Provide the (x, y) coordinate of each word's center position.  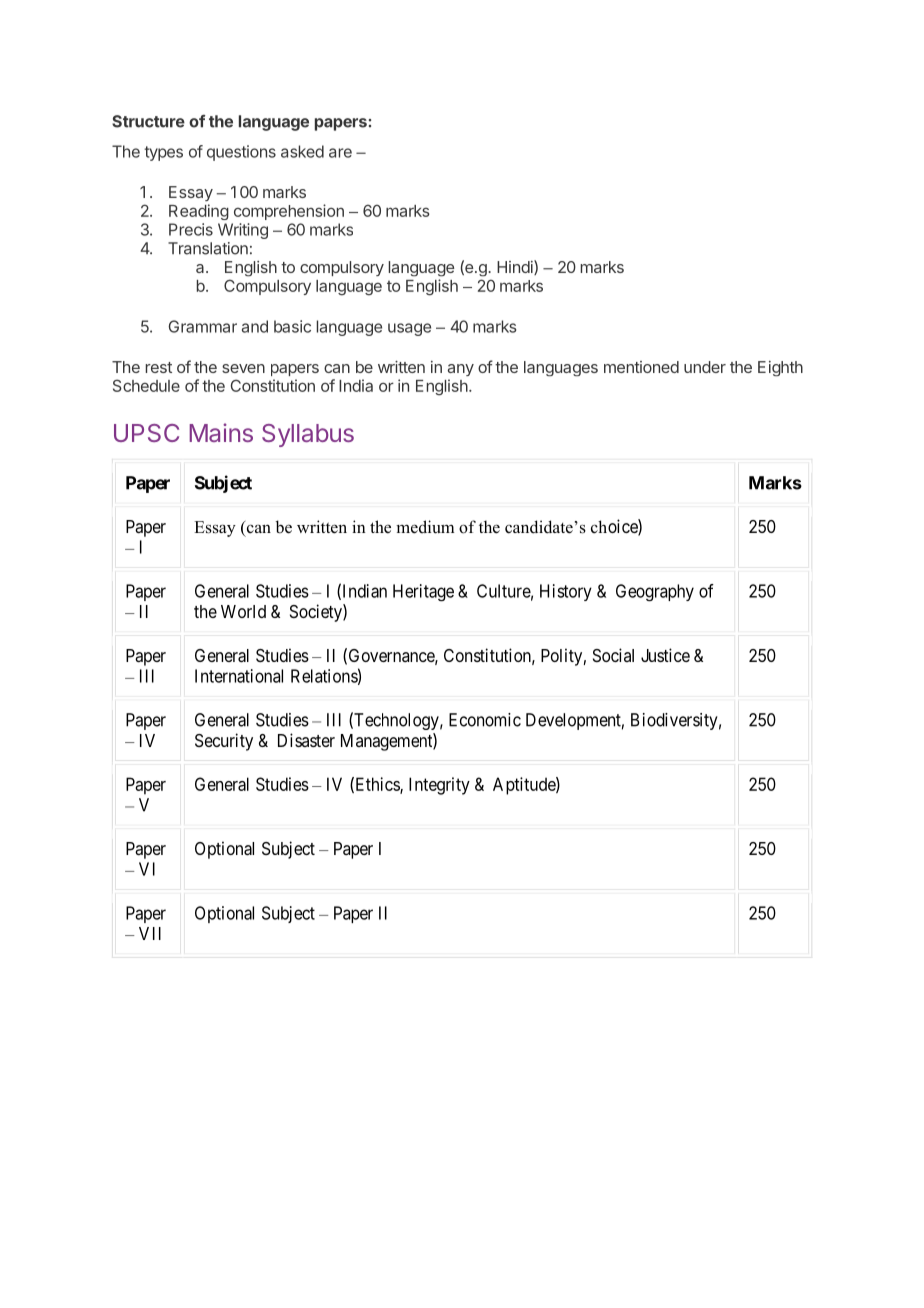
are (340, 153)
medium (425, 527)
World (243, 611)
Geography (655, 592)
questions (241, 153)
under (705, 367)
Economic (485, 720)
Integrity (439, 786)
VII (150, 933)
